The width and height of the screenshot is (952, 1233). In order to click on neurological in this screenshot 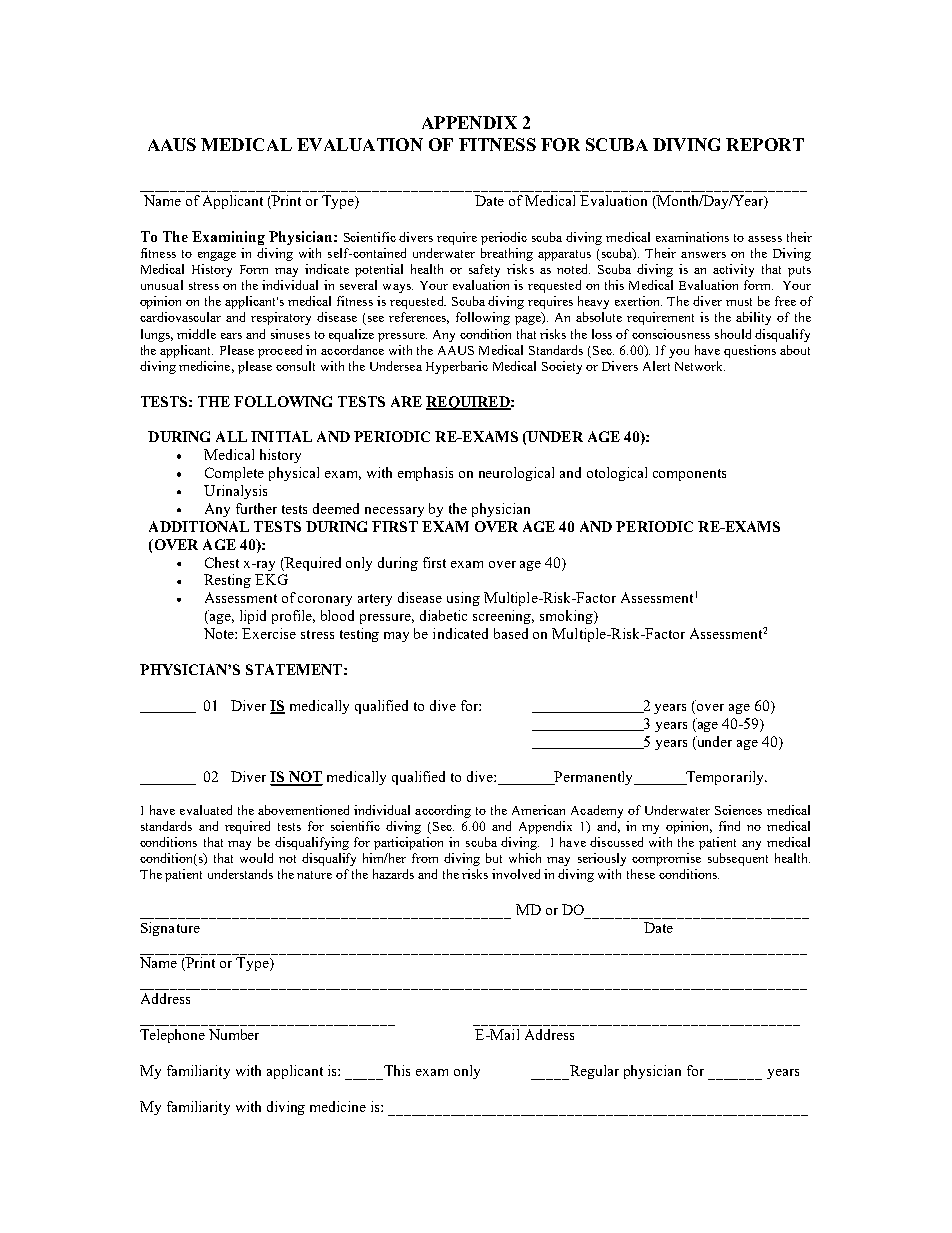, I will do `click(516, 474)`.
